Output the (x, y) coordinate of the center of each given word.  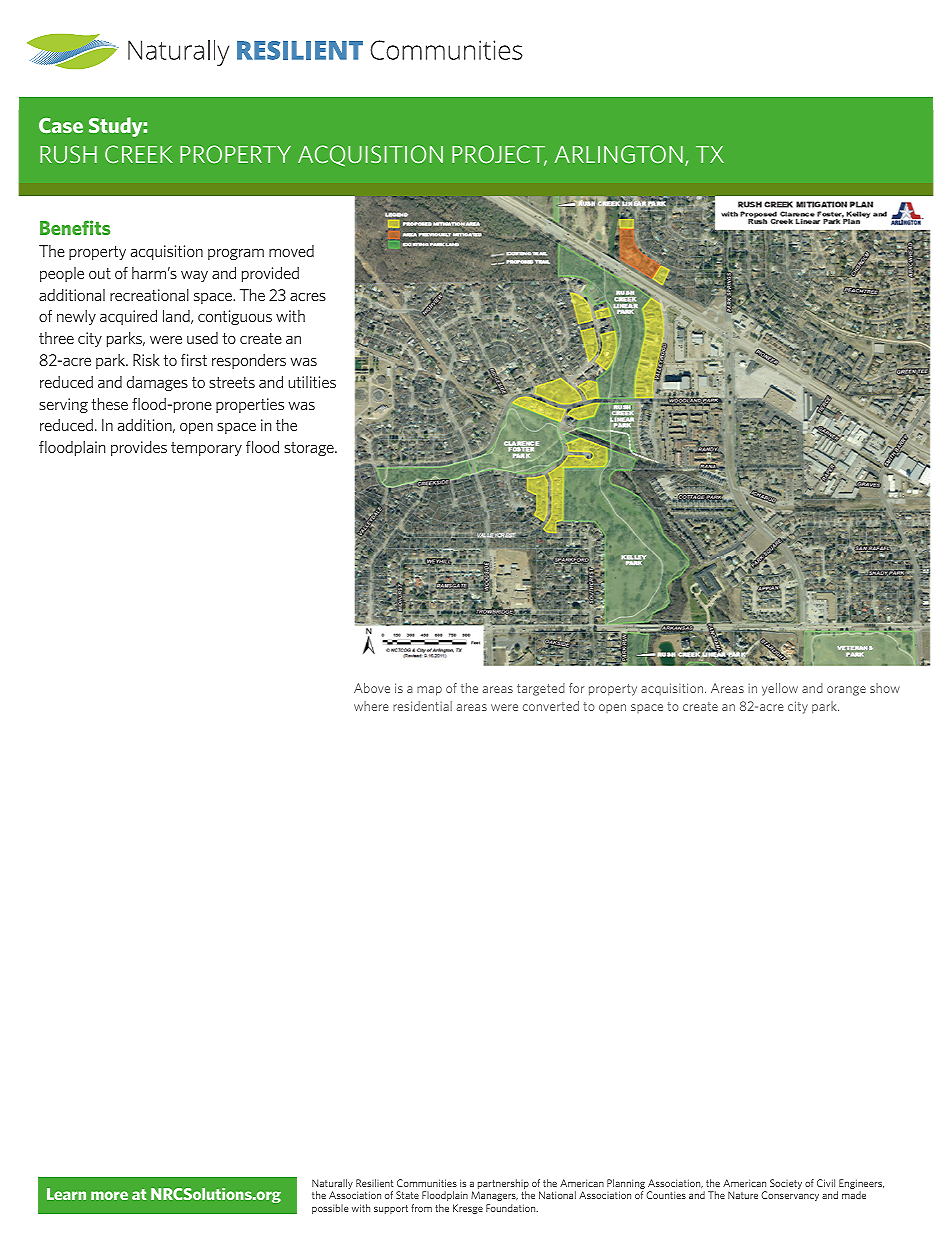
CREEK (139, 154)
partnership (503, 1185)
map (429, 691)
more (109, 1195)
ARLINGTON (618, 154)
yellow (780, 689)
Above (372, 688)
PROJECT (499, 155)
